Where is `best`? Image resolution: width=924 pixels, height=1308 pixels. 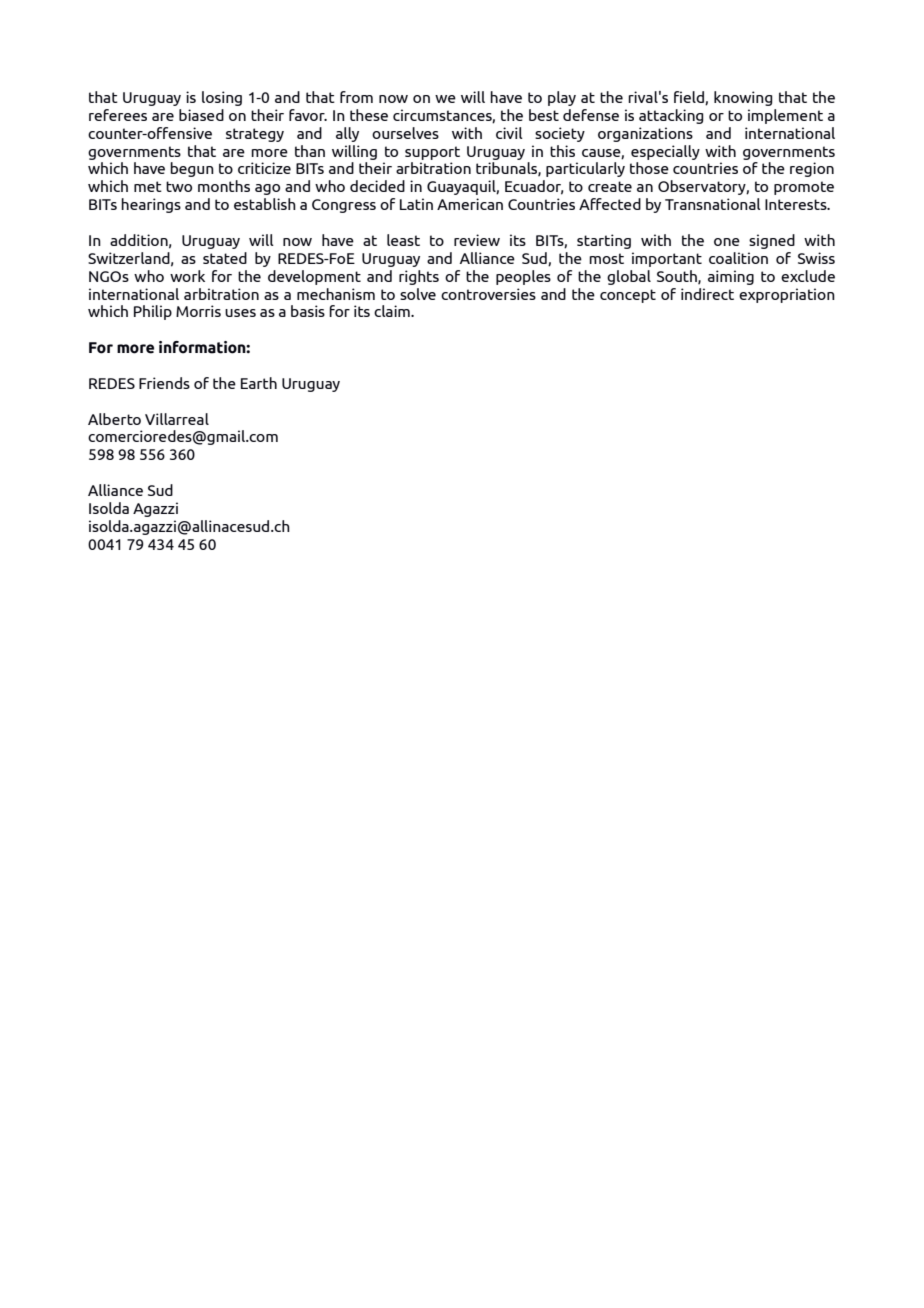
best is located at coordinates (544, 115).
